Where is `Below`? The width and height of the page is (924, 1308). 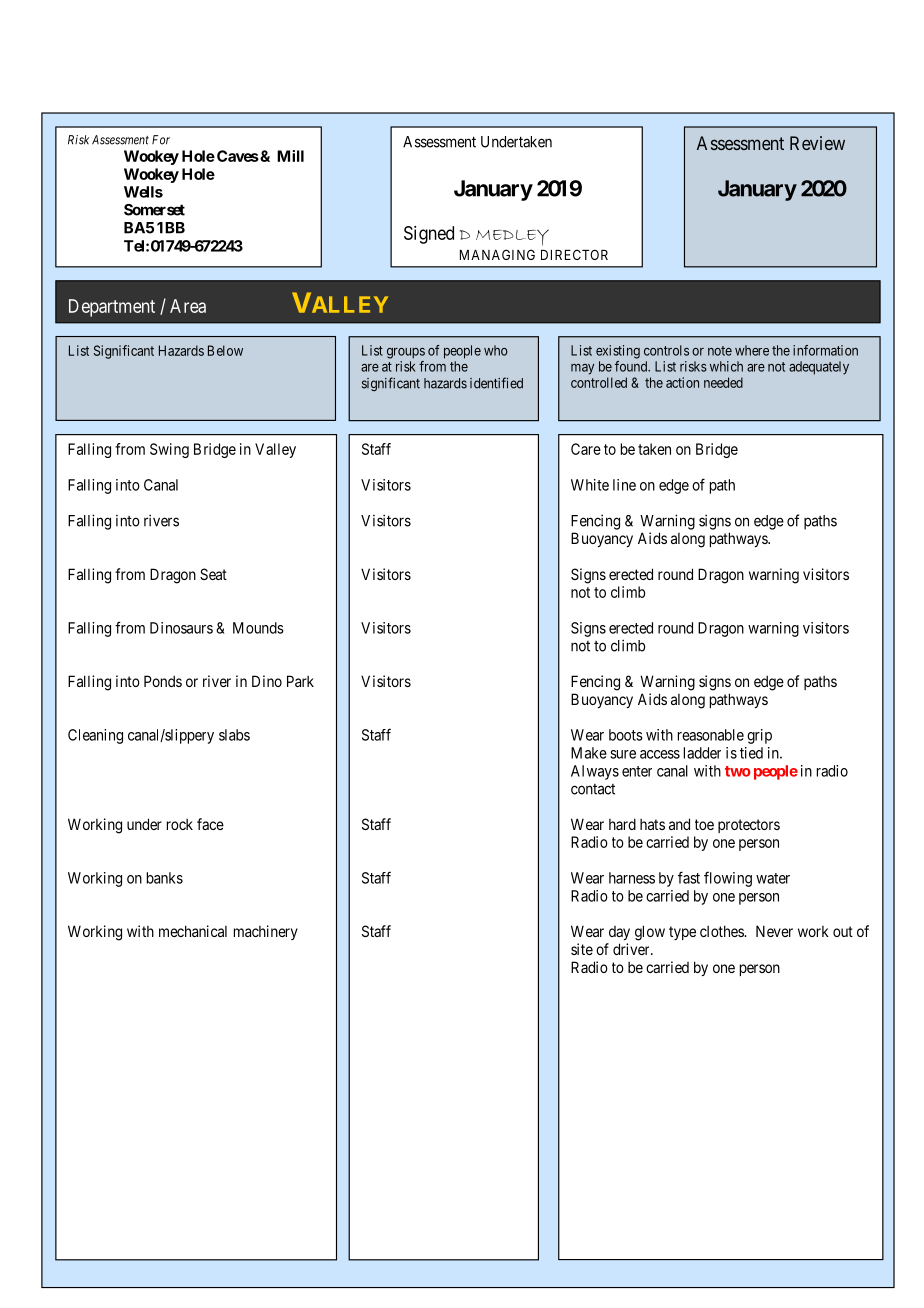 Below is located at coordinates (225, 350).
